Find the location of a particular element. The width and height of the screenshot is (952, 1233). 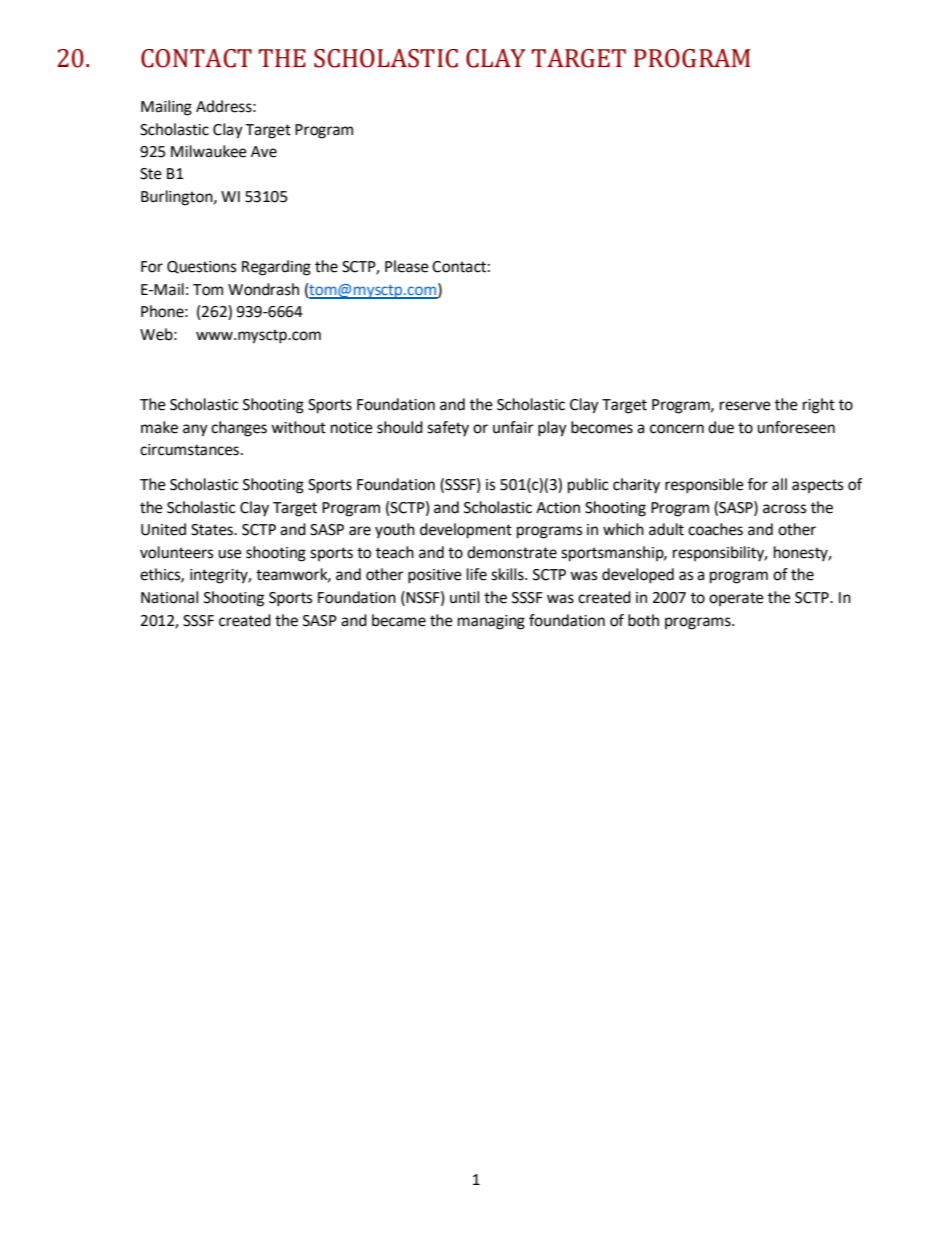

safety is located at coordinates (448, 429).
